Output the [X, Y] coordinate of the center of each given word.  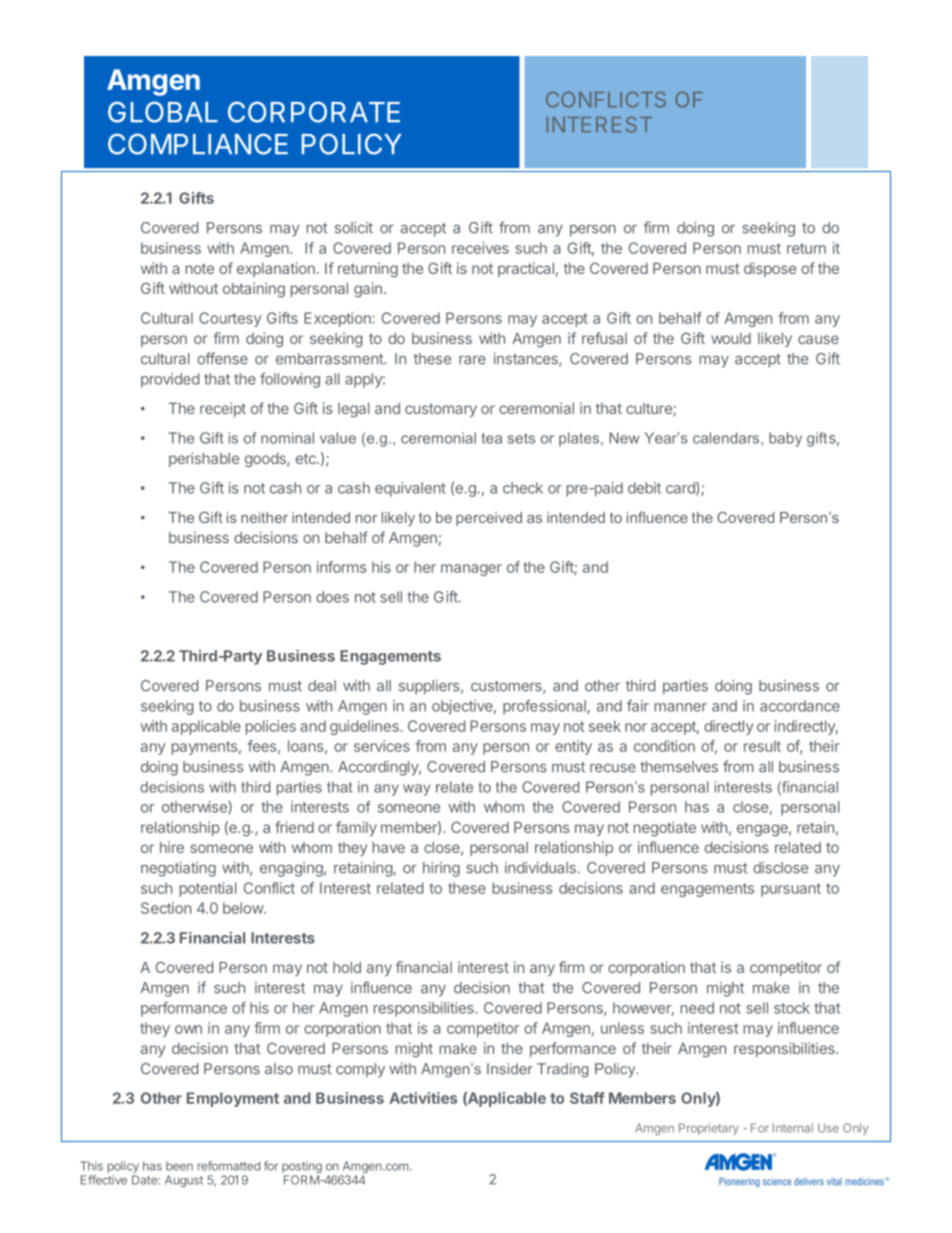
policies [271, 727]
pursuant [791, 890]
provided [170, 380]
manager [471, 570]
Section [166, 908]
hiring [441, 869]
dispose [770, 269]
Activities [423, 1098]
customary [441, 410]
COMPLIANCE [198, 144]
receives [480, 248]
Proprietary [709, 1129]
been [179, 1166]
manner [681, 707]
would [731, 338]
